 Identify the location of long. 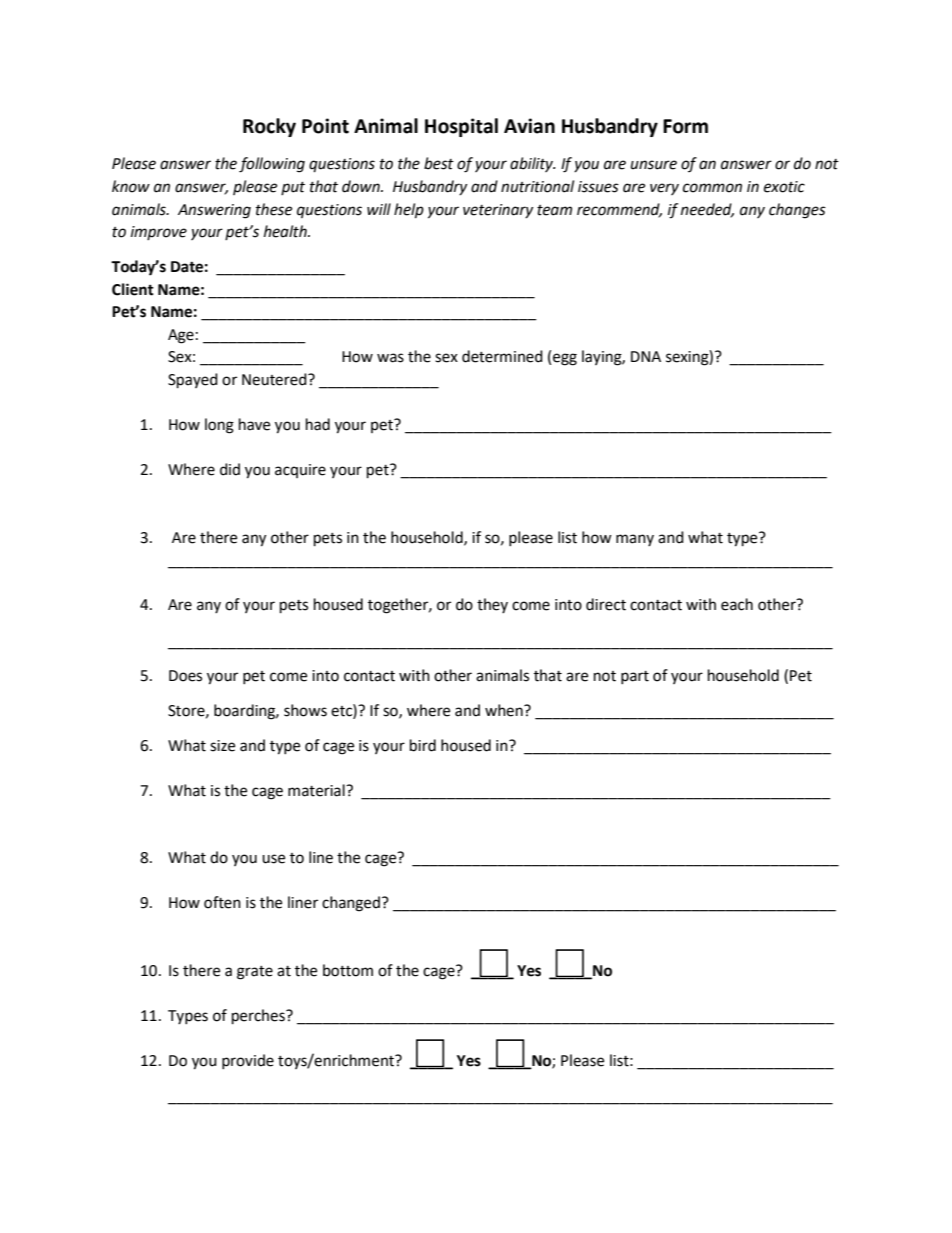
(219, 426).
